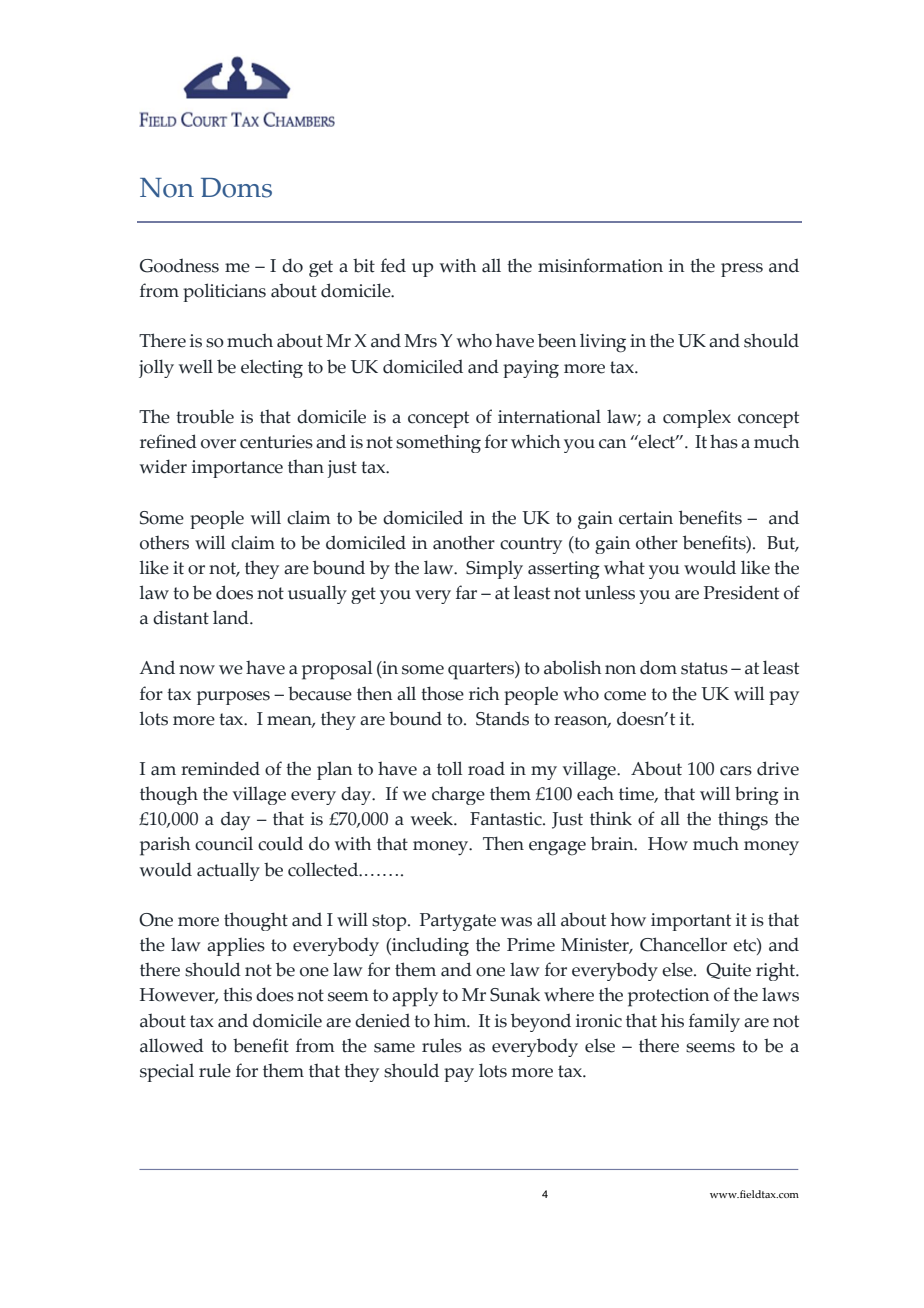  What do you see at coordinates (233, 698) in the image?
I see `purposes` at bounding box center [233, 698].
